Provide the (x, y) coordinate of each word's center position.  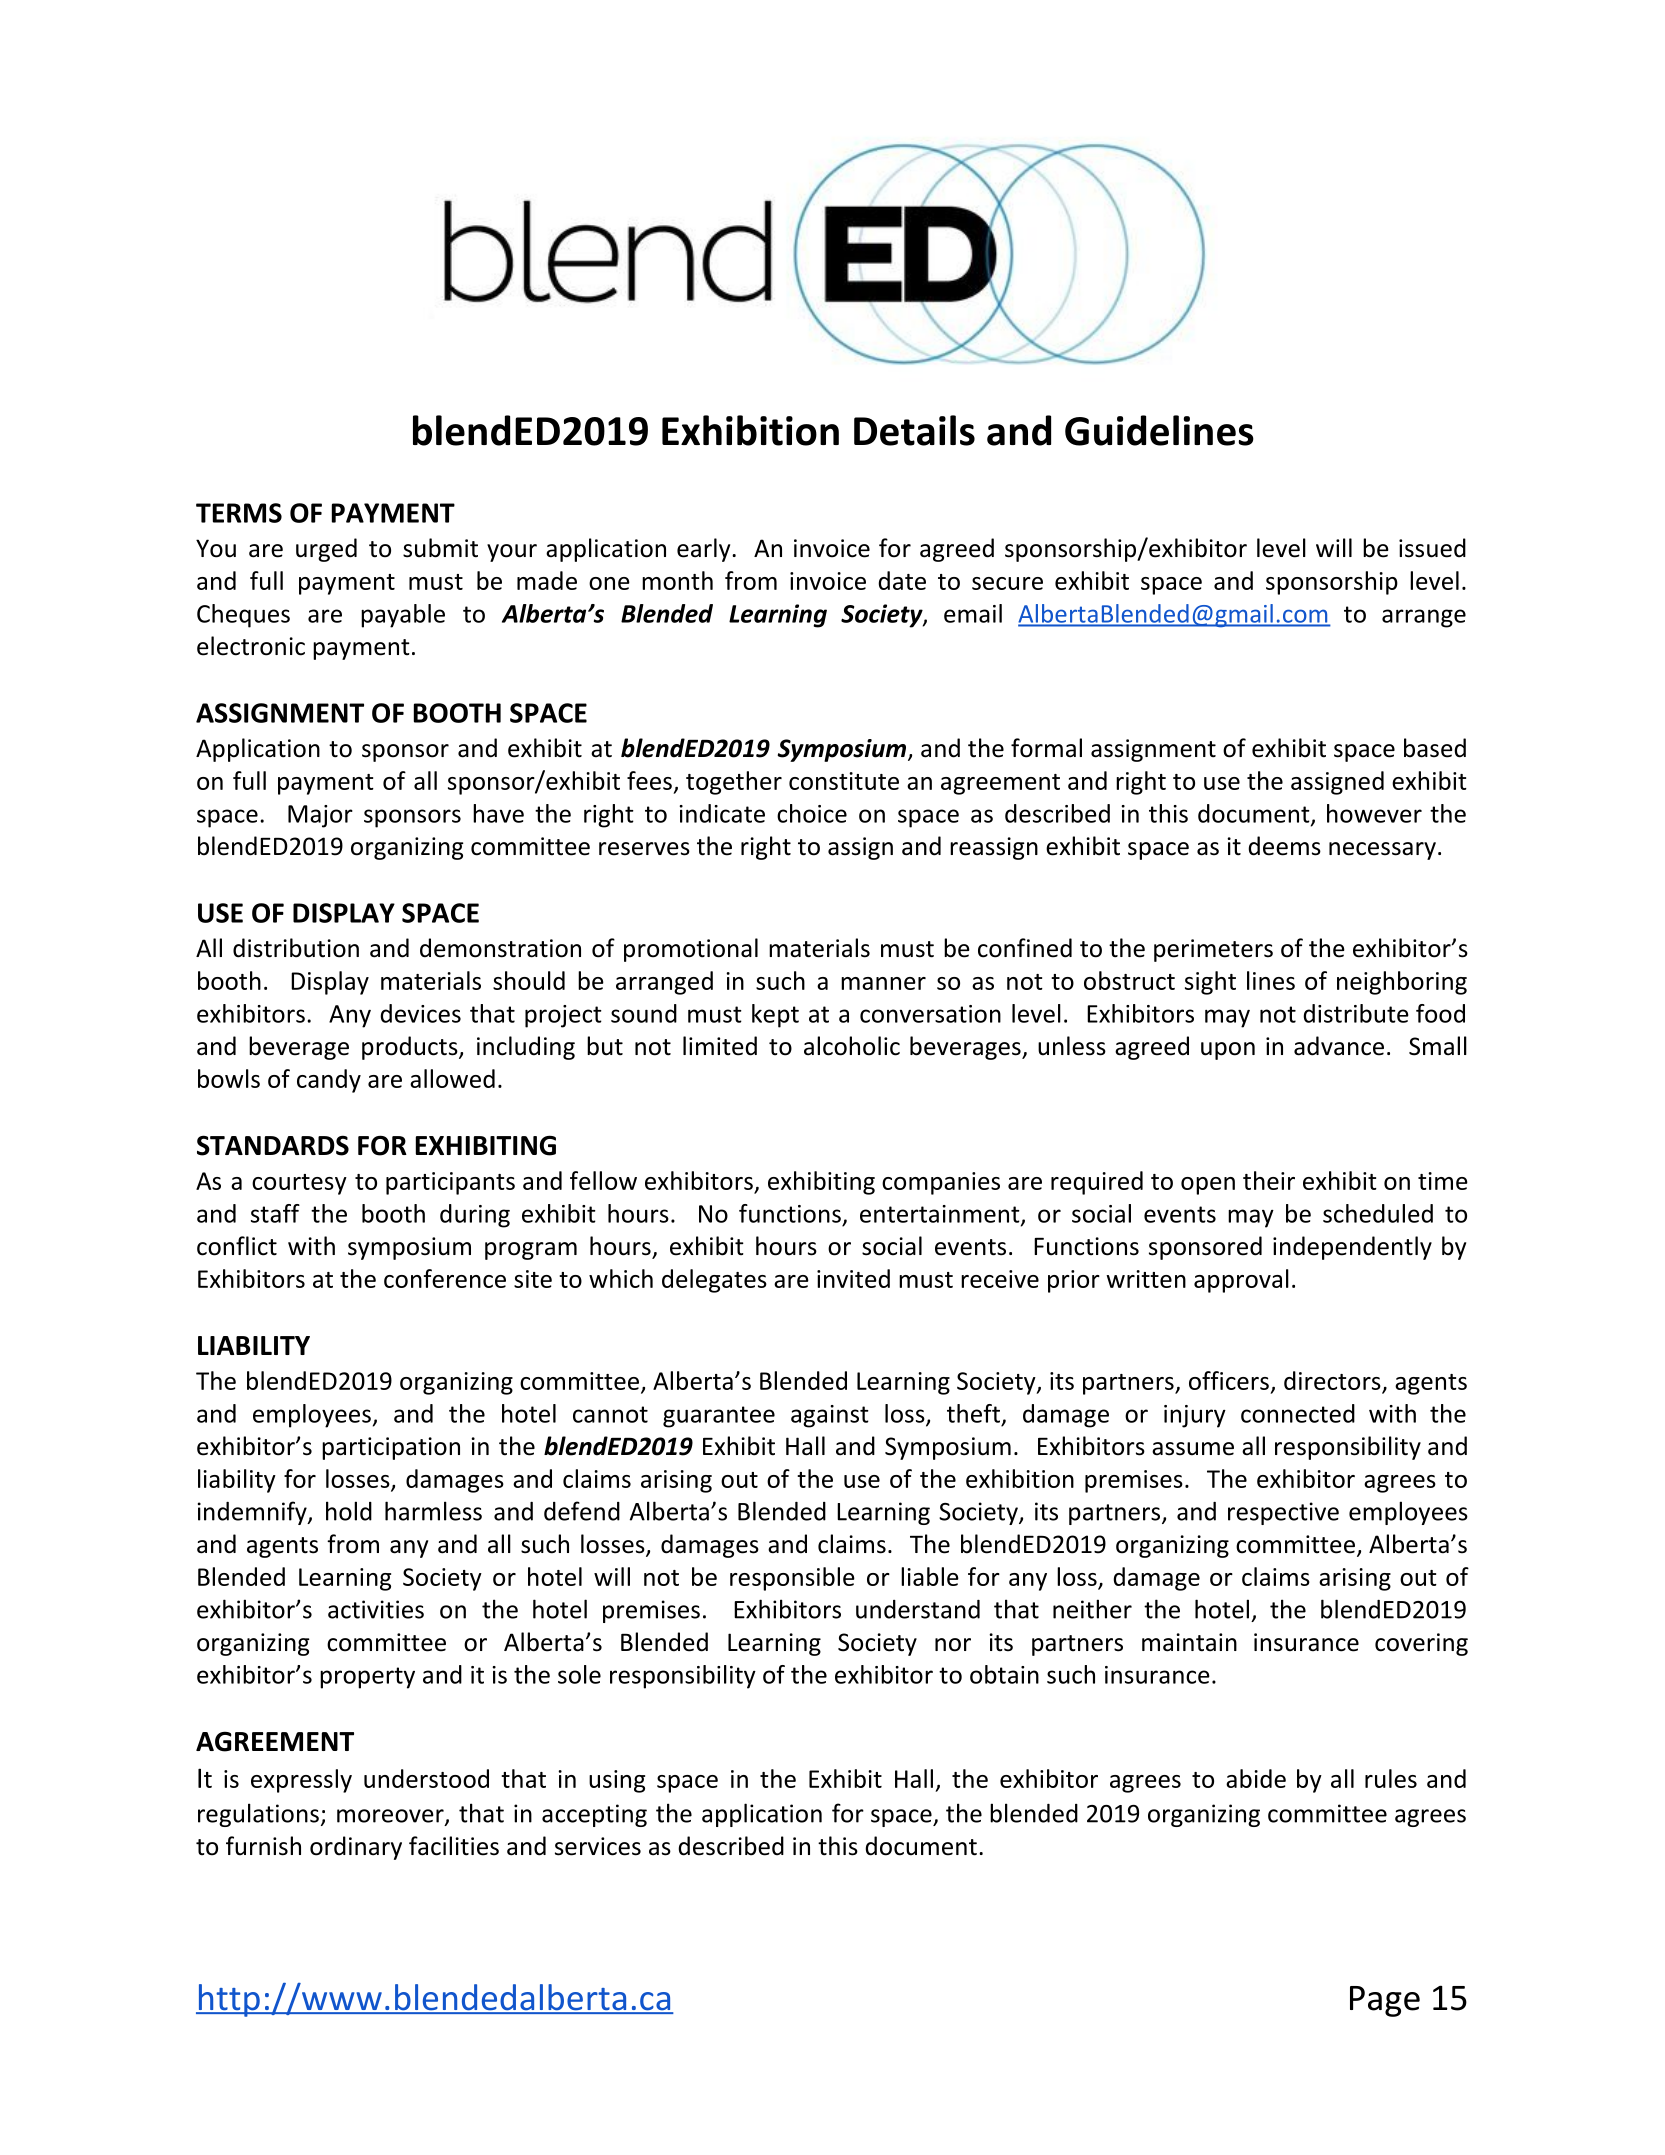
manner (883, 983)
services (598, 1846)
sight (1210, 983)
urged (326, 550)
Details (914, 430)
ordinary (356, 1848)
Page (1385, 2001)
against (830, 1416)
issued (1432, 548)
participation (391, 1448)
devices (420, 1013)
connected (1298, 1413)
